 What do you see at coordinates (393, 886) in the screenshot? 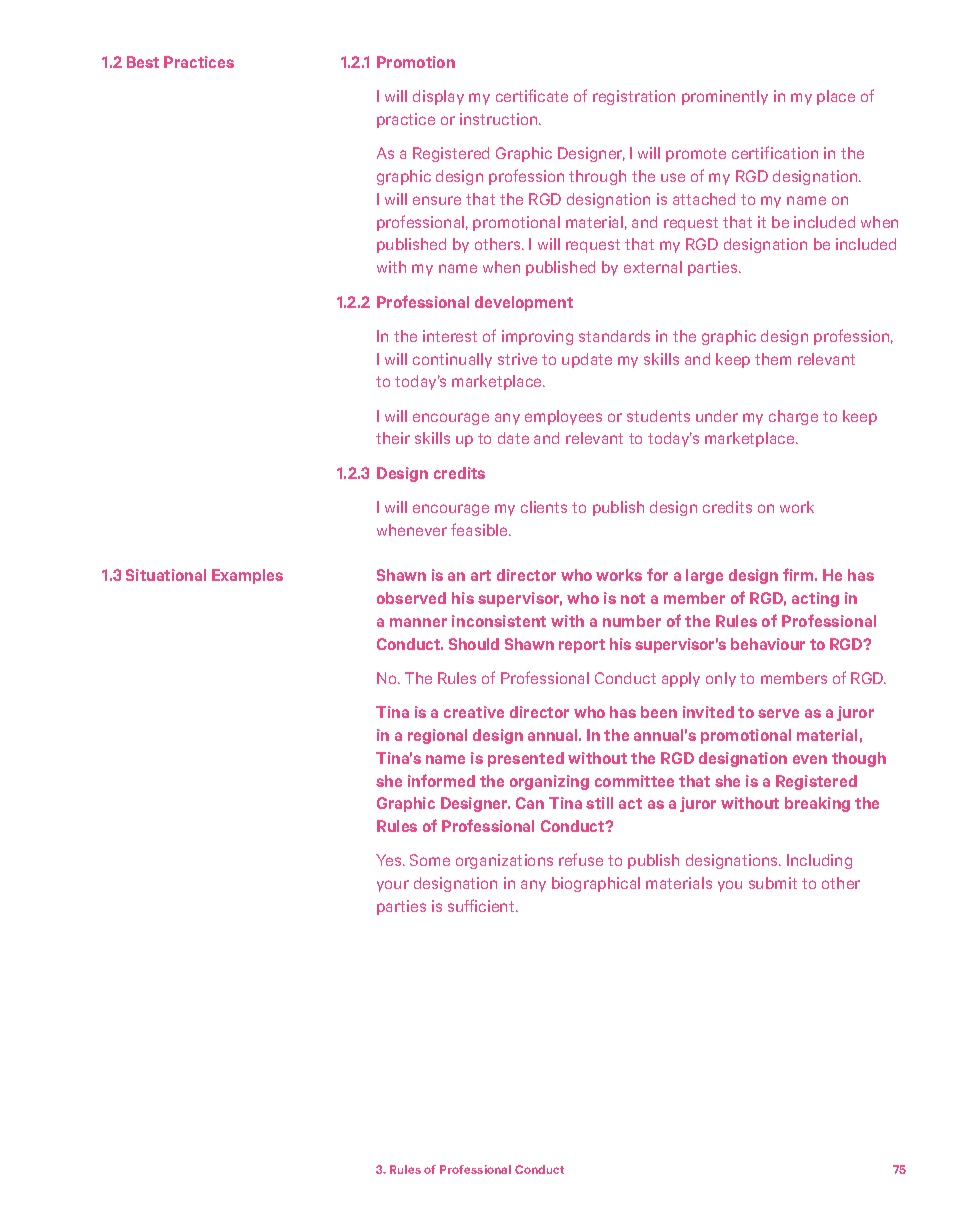
I see `your` at bounding box center [393, 886].
